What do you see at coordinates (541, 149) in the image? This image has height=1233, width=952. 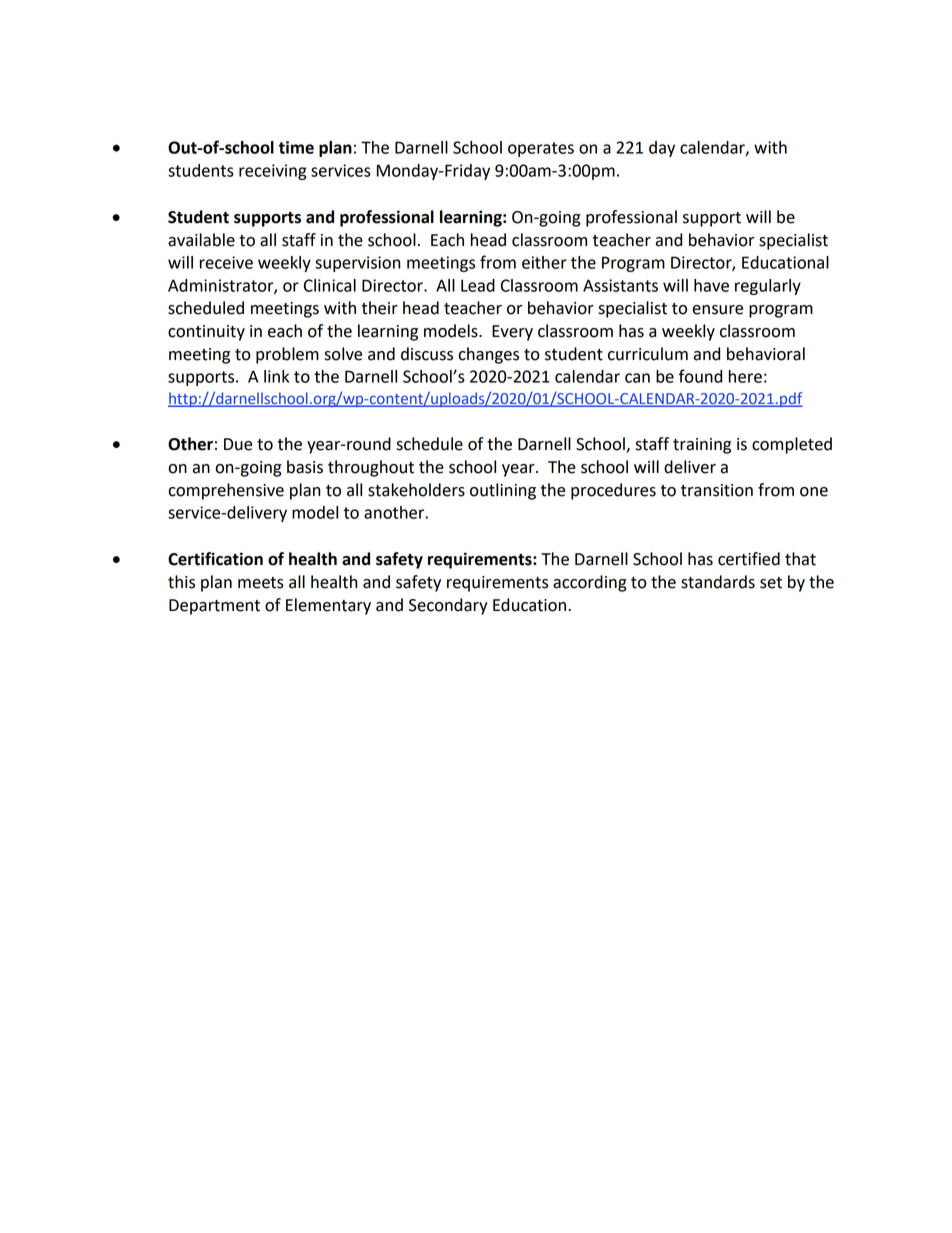 I see `operates` at bounding box center [541, 149].
